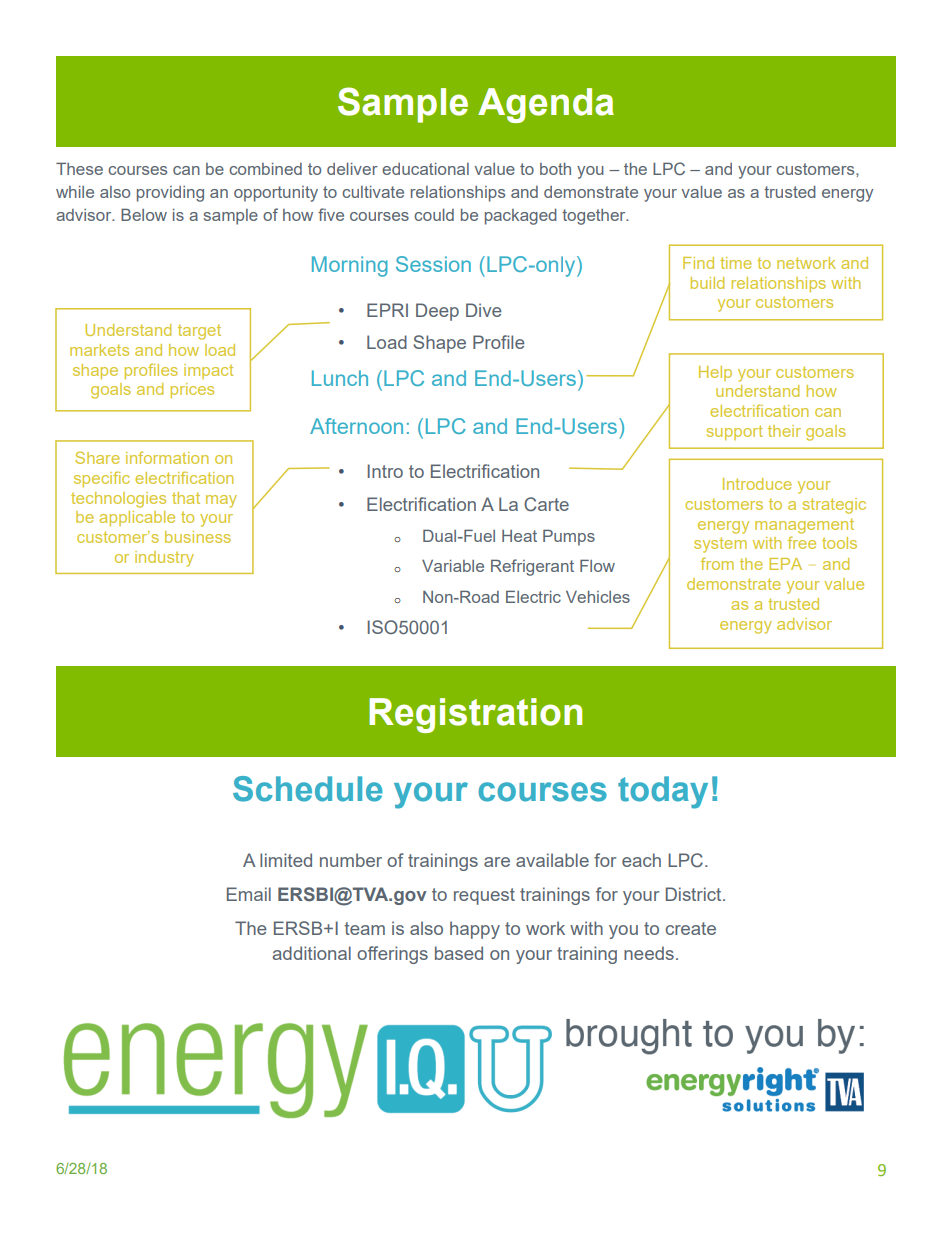  What do you see at coordinates (555, 169) in the screenshot?
I see `both` at bounding box center [555, 169].
